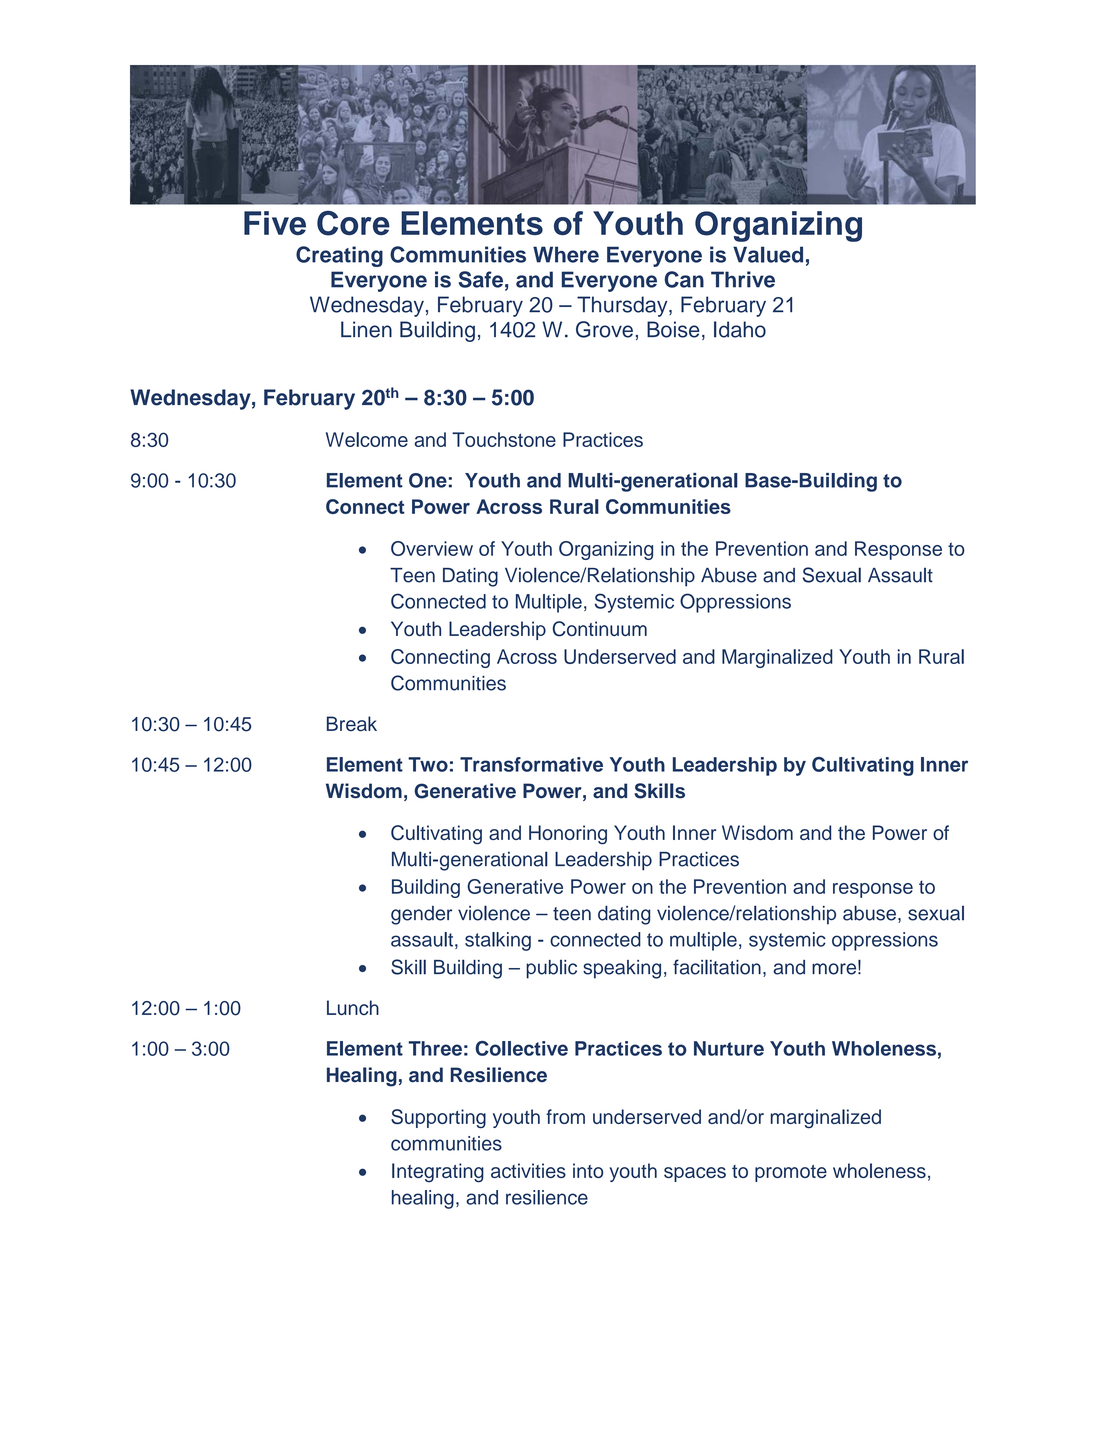 This page has height=1432, width=1106. Describe the element at coordinates (528, 1170) in the page. I see `activities` at that location.
